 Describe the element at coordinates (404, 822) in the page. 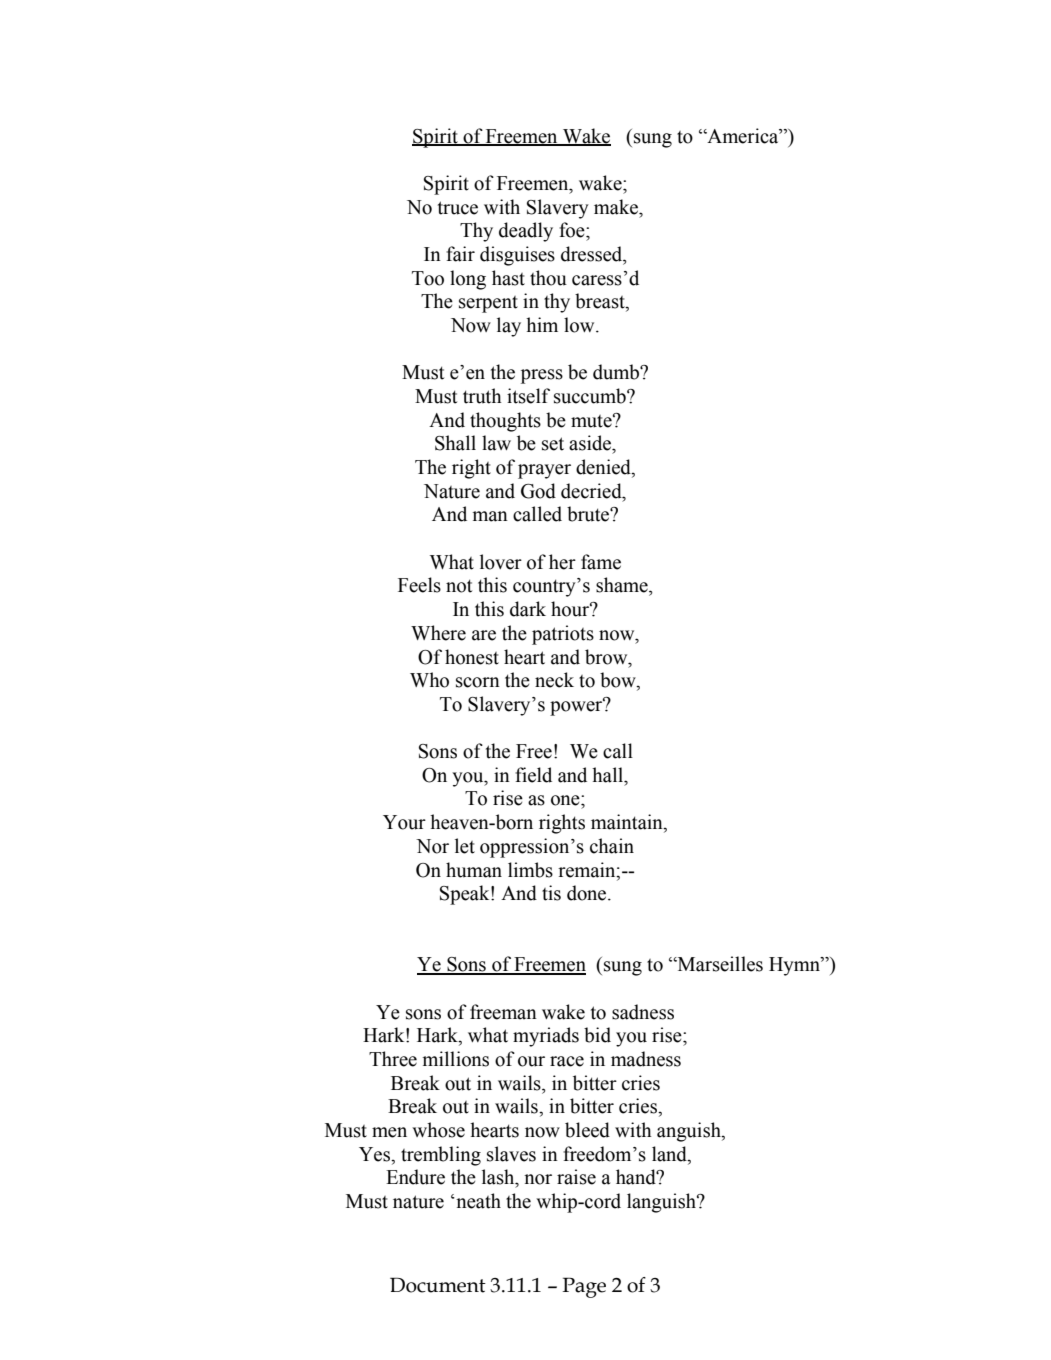

I see `Your` at that location.
